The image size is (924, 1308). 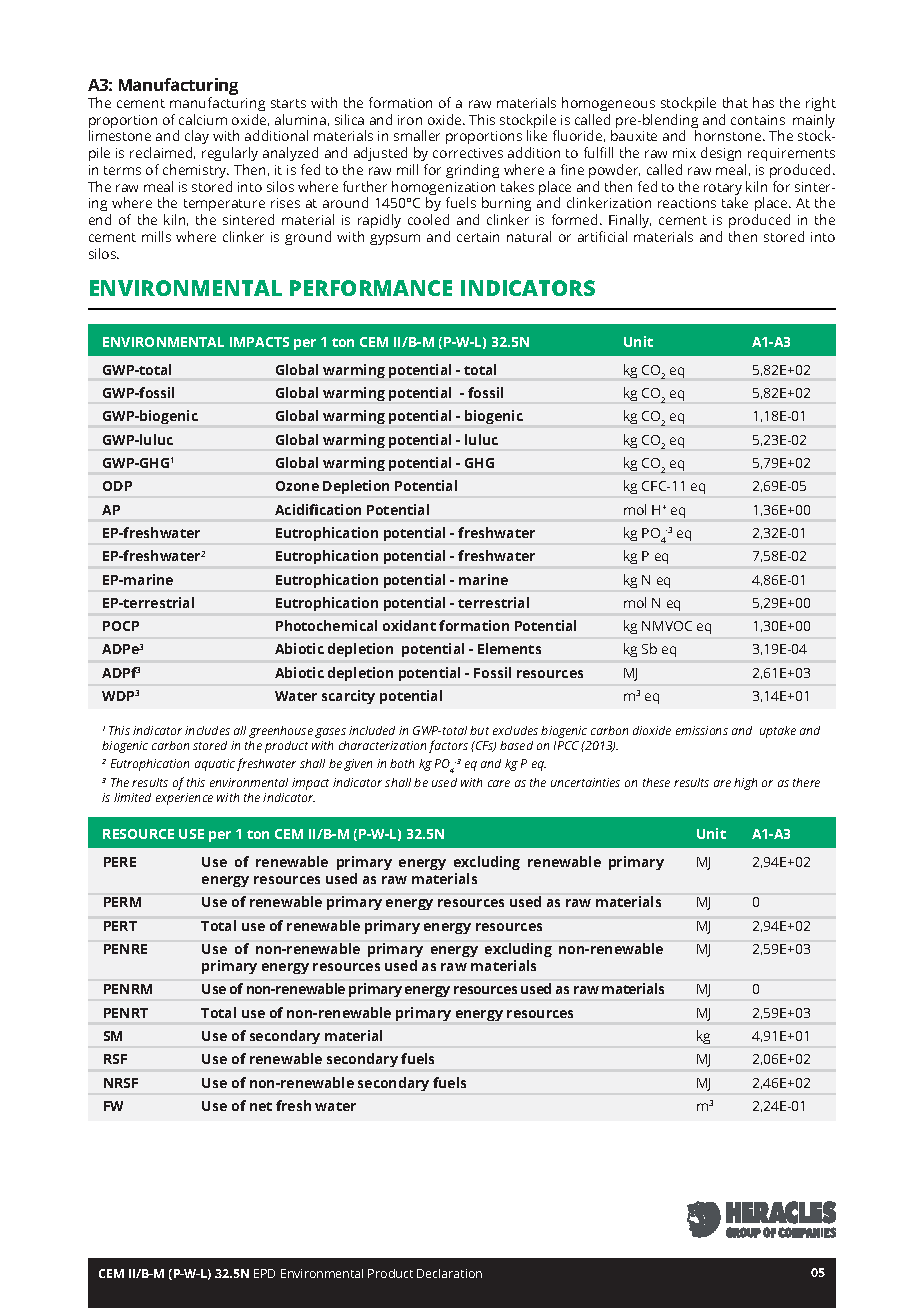 What do you see at coordinates (499, 783) in the screenshot?
I see `care` at bounding box center [499, 783].
